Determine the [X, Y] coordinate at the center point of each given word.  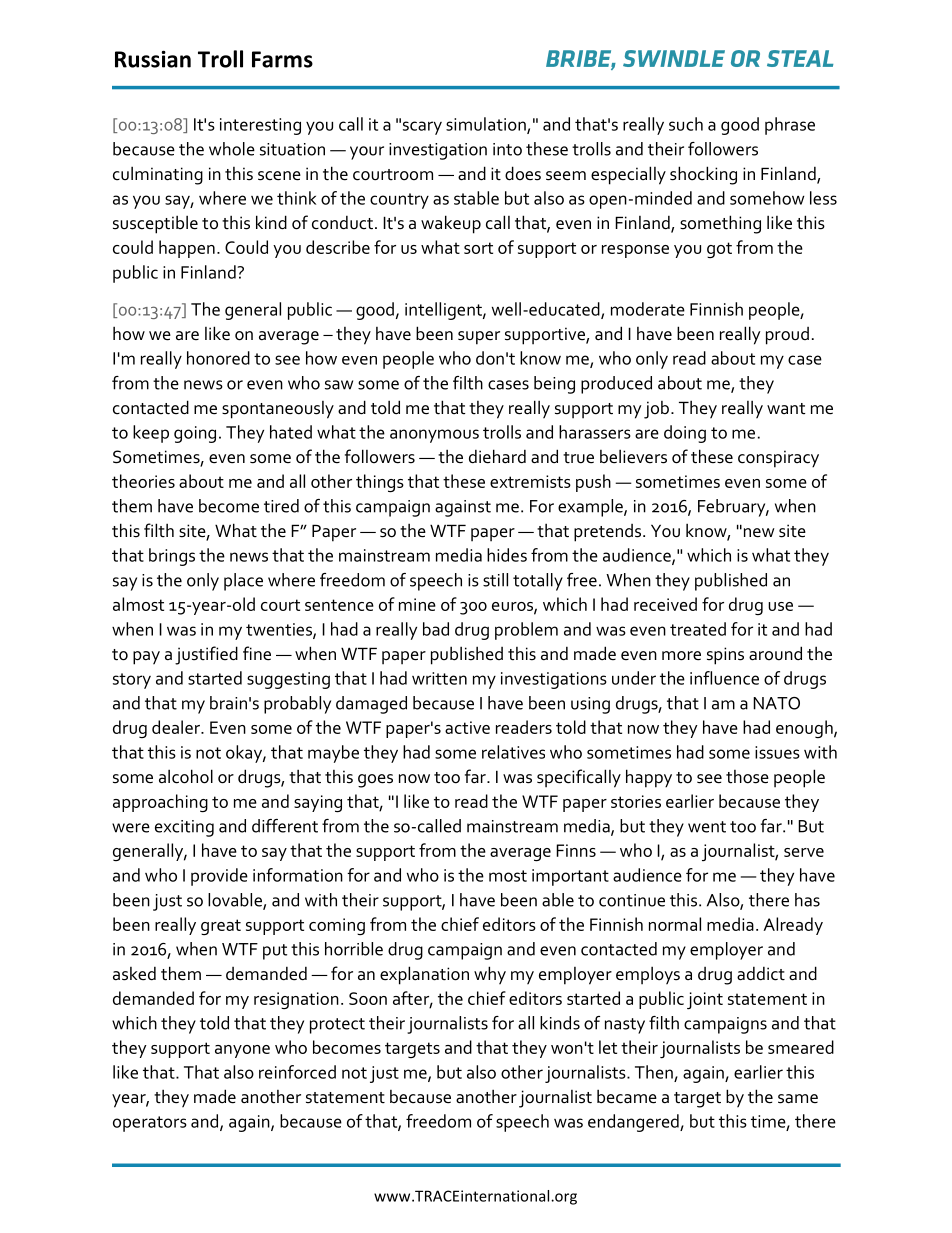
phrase [790, 126]
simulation [487, 125]
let [608, 1047]
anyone [242, 1051]
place [243, 582]
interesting [260, 126]
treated [698, 629]
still [495, 580]
